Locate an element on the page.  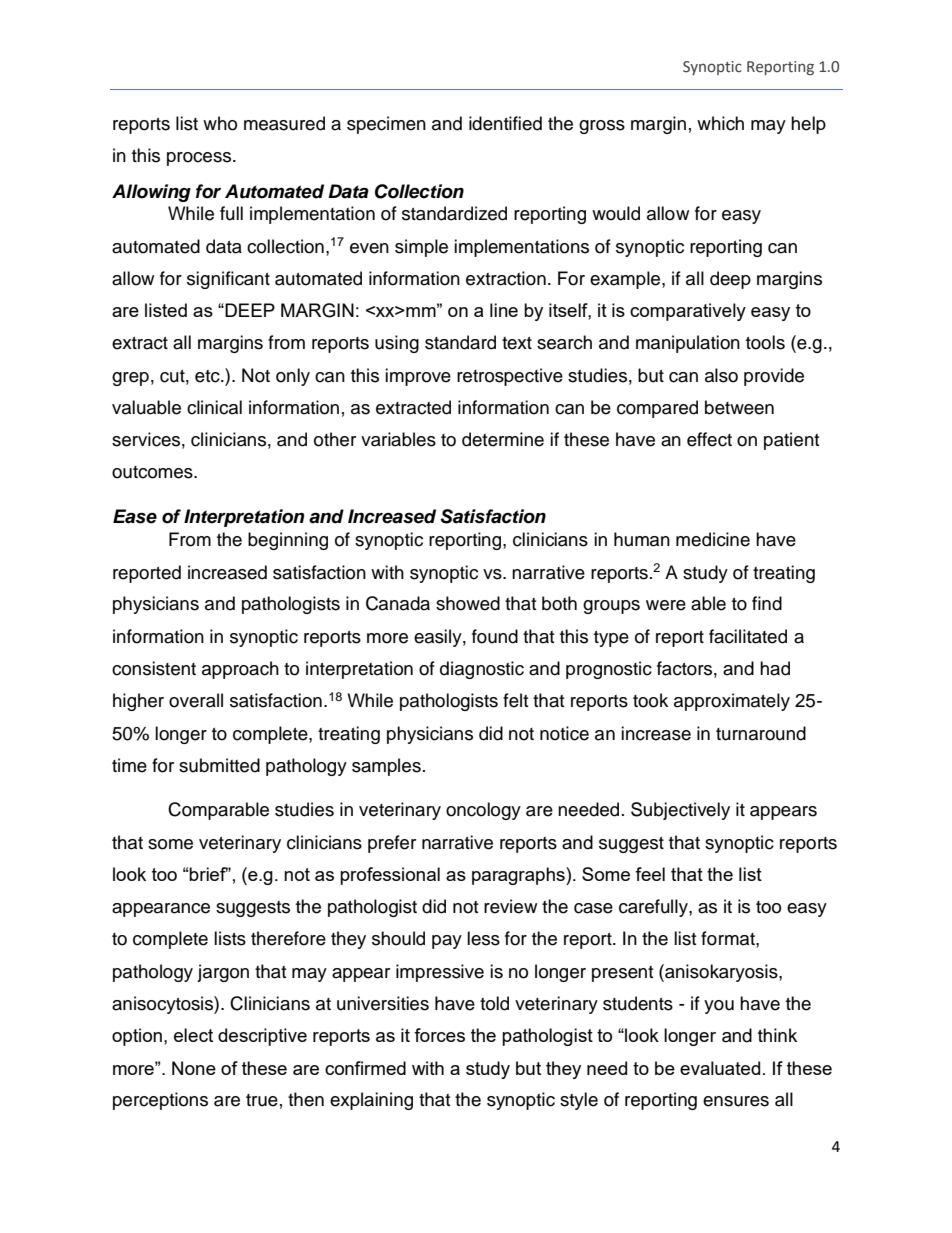
process is located at coordinates (200, 159).
